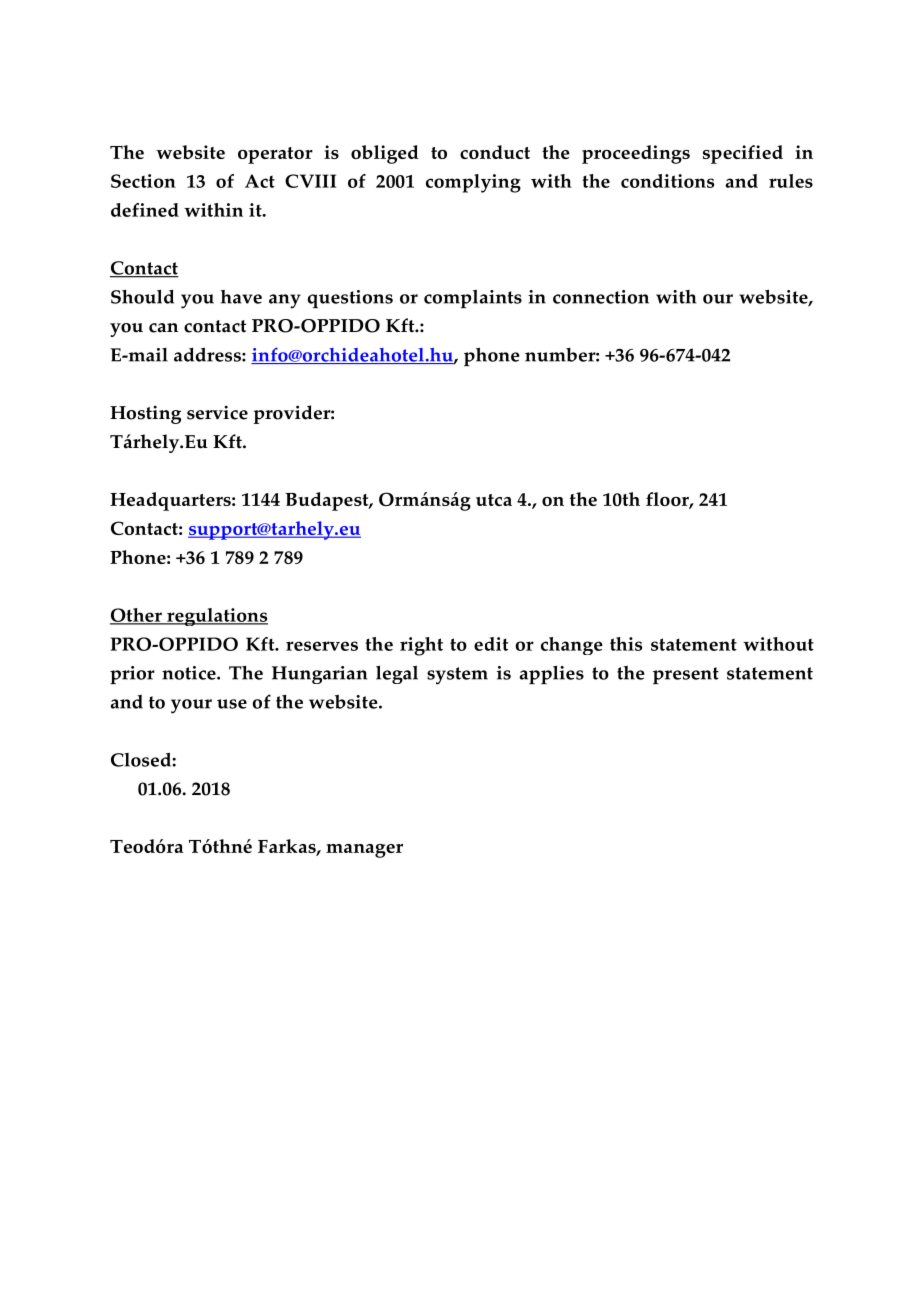 Image resolution: width=924 pixels, height=1308 pixels. I want to click on connection, so click(601, 297).
